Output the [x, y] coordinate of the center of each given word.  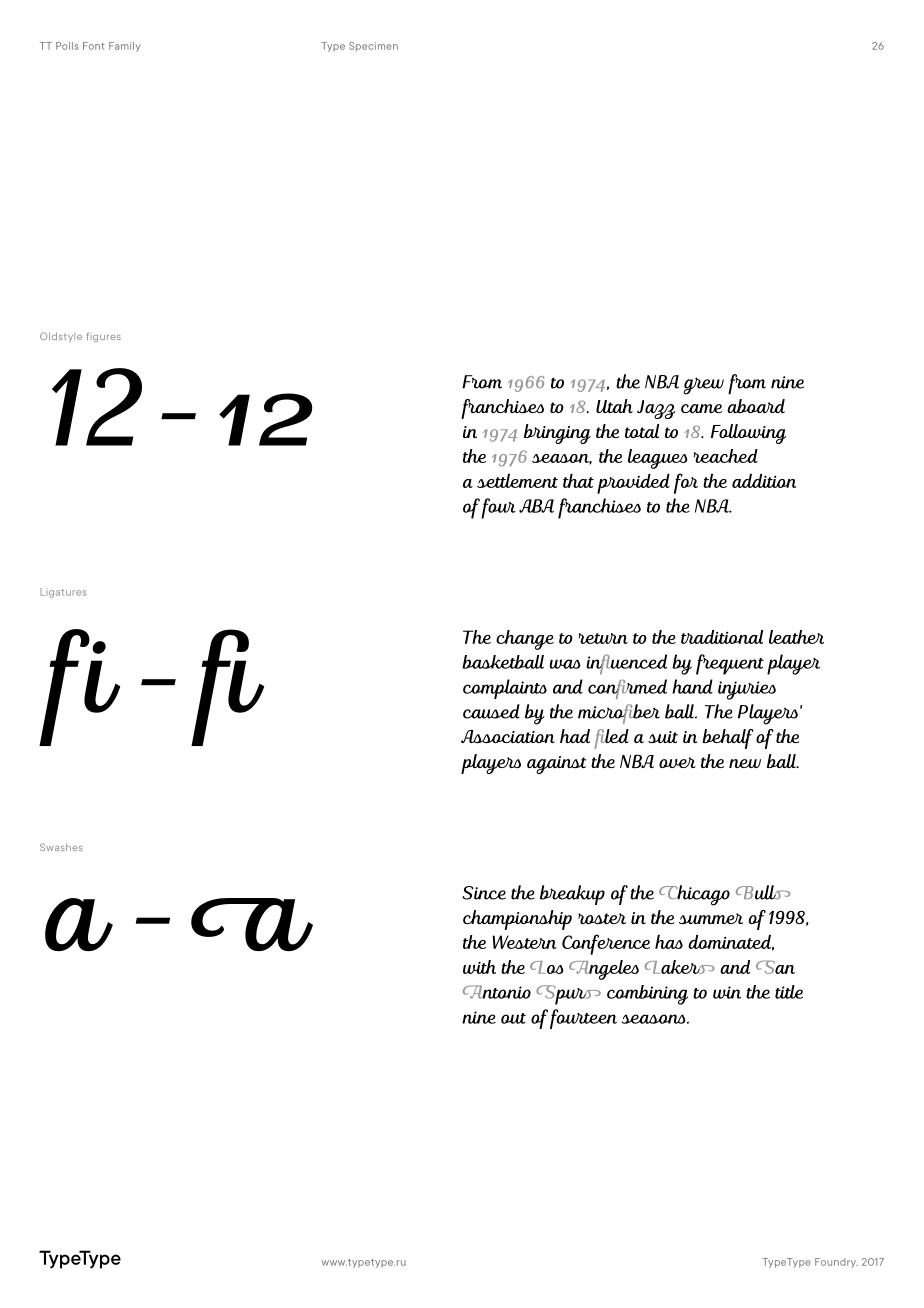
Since [484, 893]
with [479, 967]
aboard [756, 406]
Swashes [61, 847]
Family [125, 47]
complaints [505, 689]
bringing [557, 434]
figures [104, 337]
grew [703, 386]
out [513, 1018]
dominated [731, 943]
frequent [730, 664]
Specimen [373, 47]
